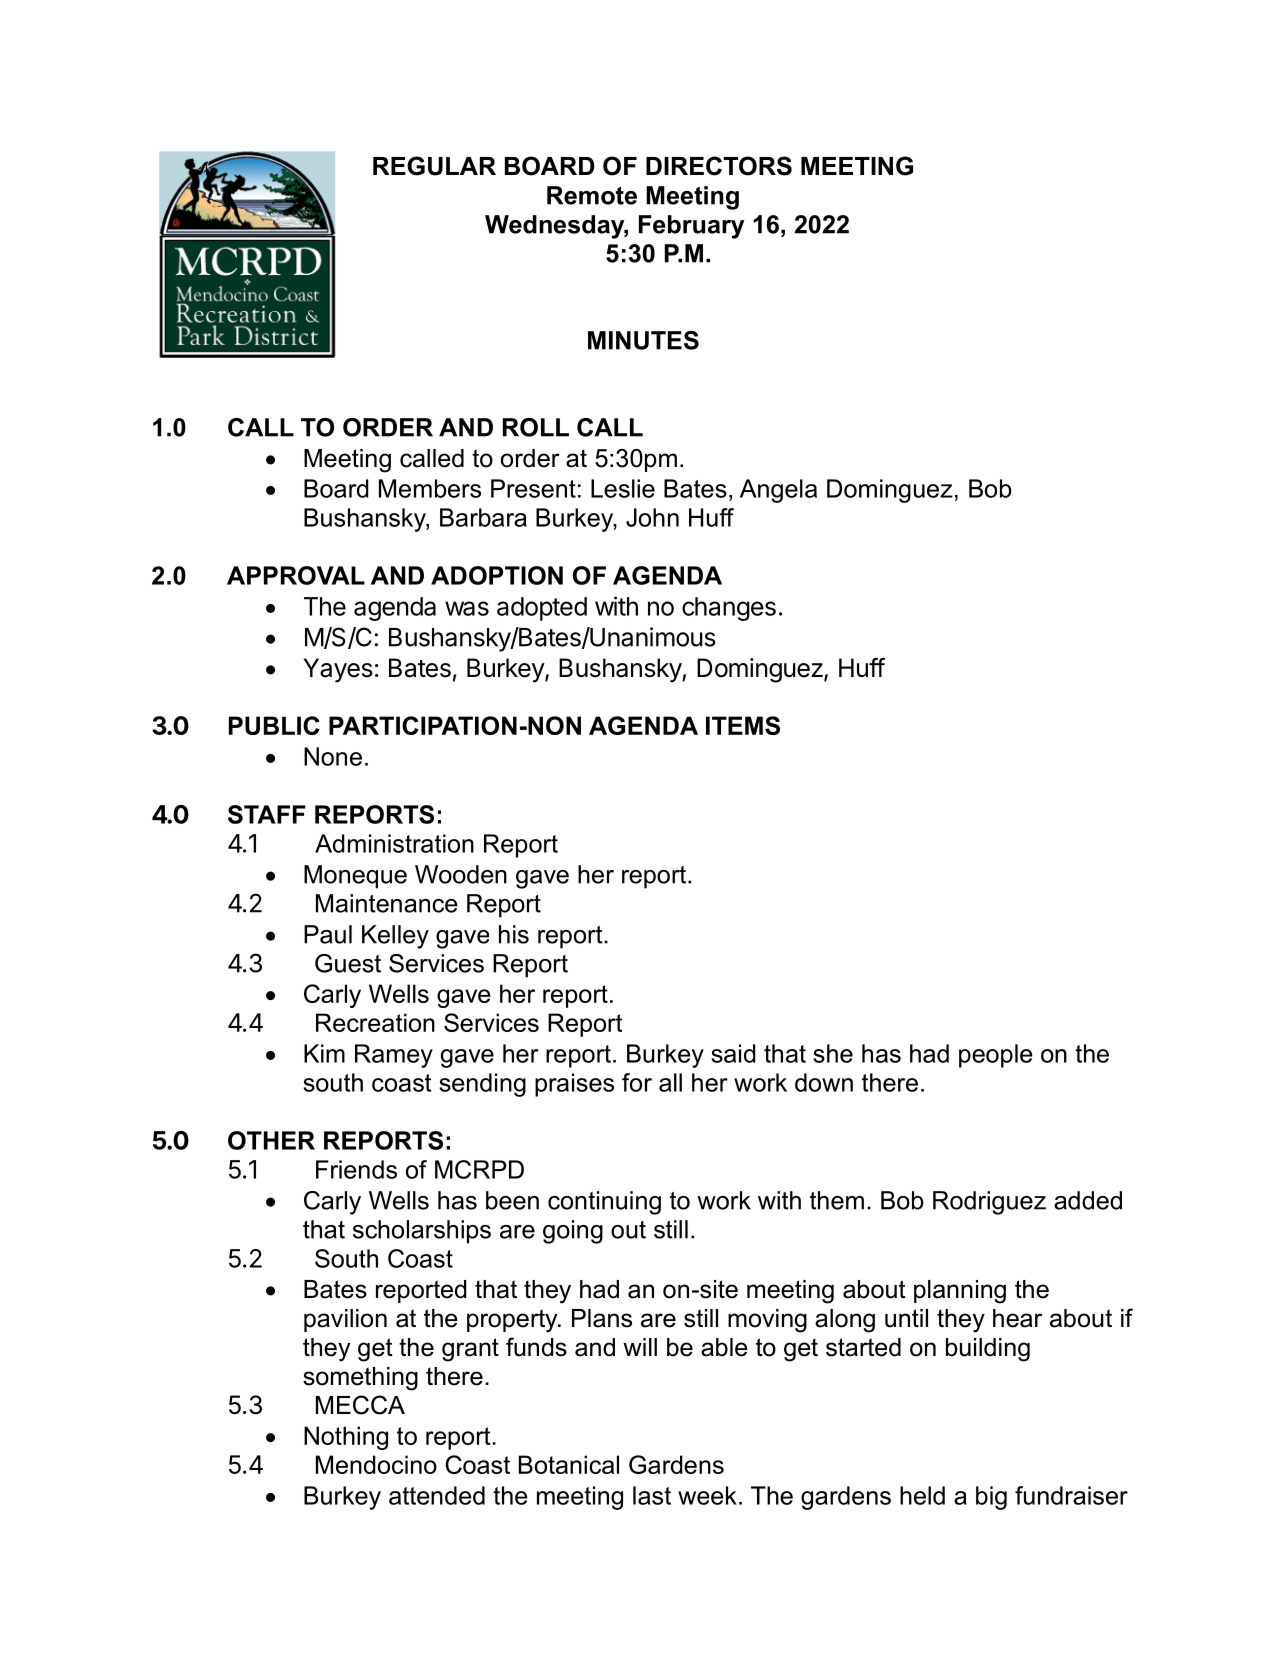 Image resolution: width=1286 pixels, height=1665 pixels. What do you see at coordinates (996, 1056) in the document?
I see `people` at bounding box center [996, 1056].
